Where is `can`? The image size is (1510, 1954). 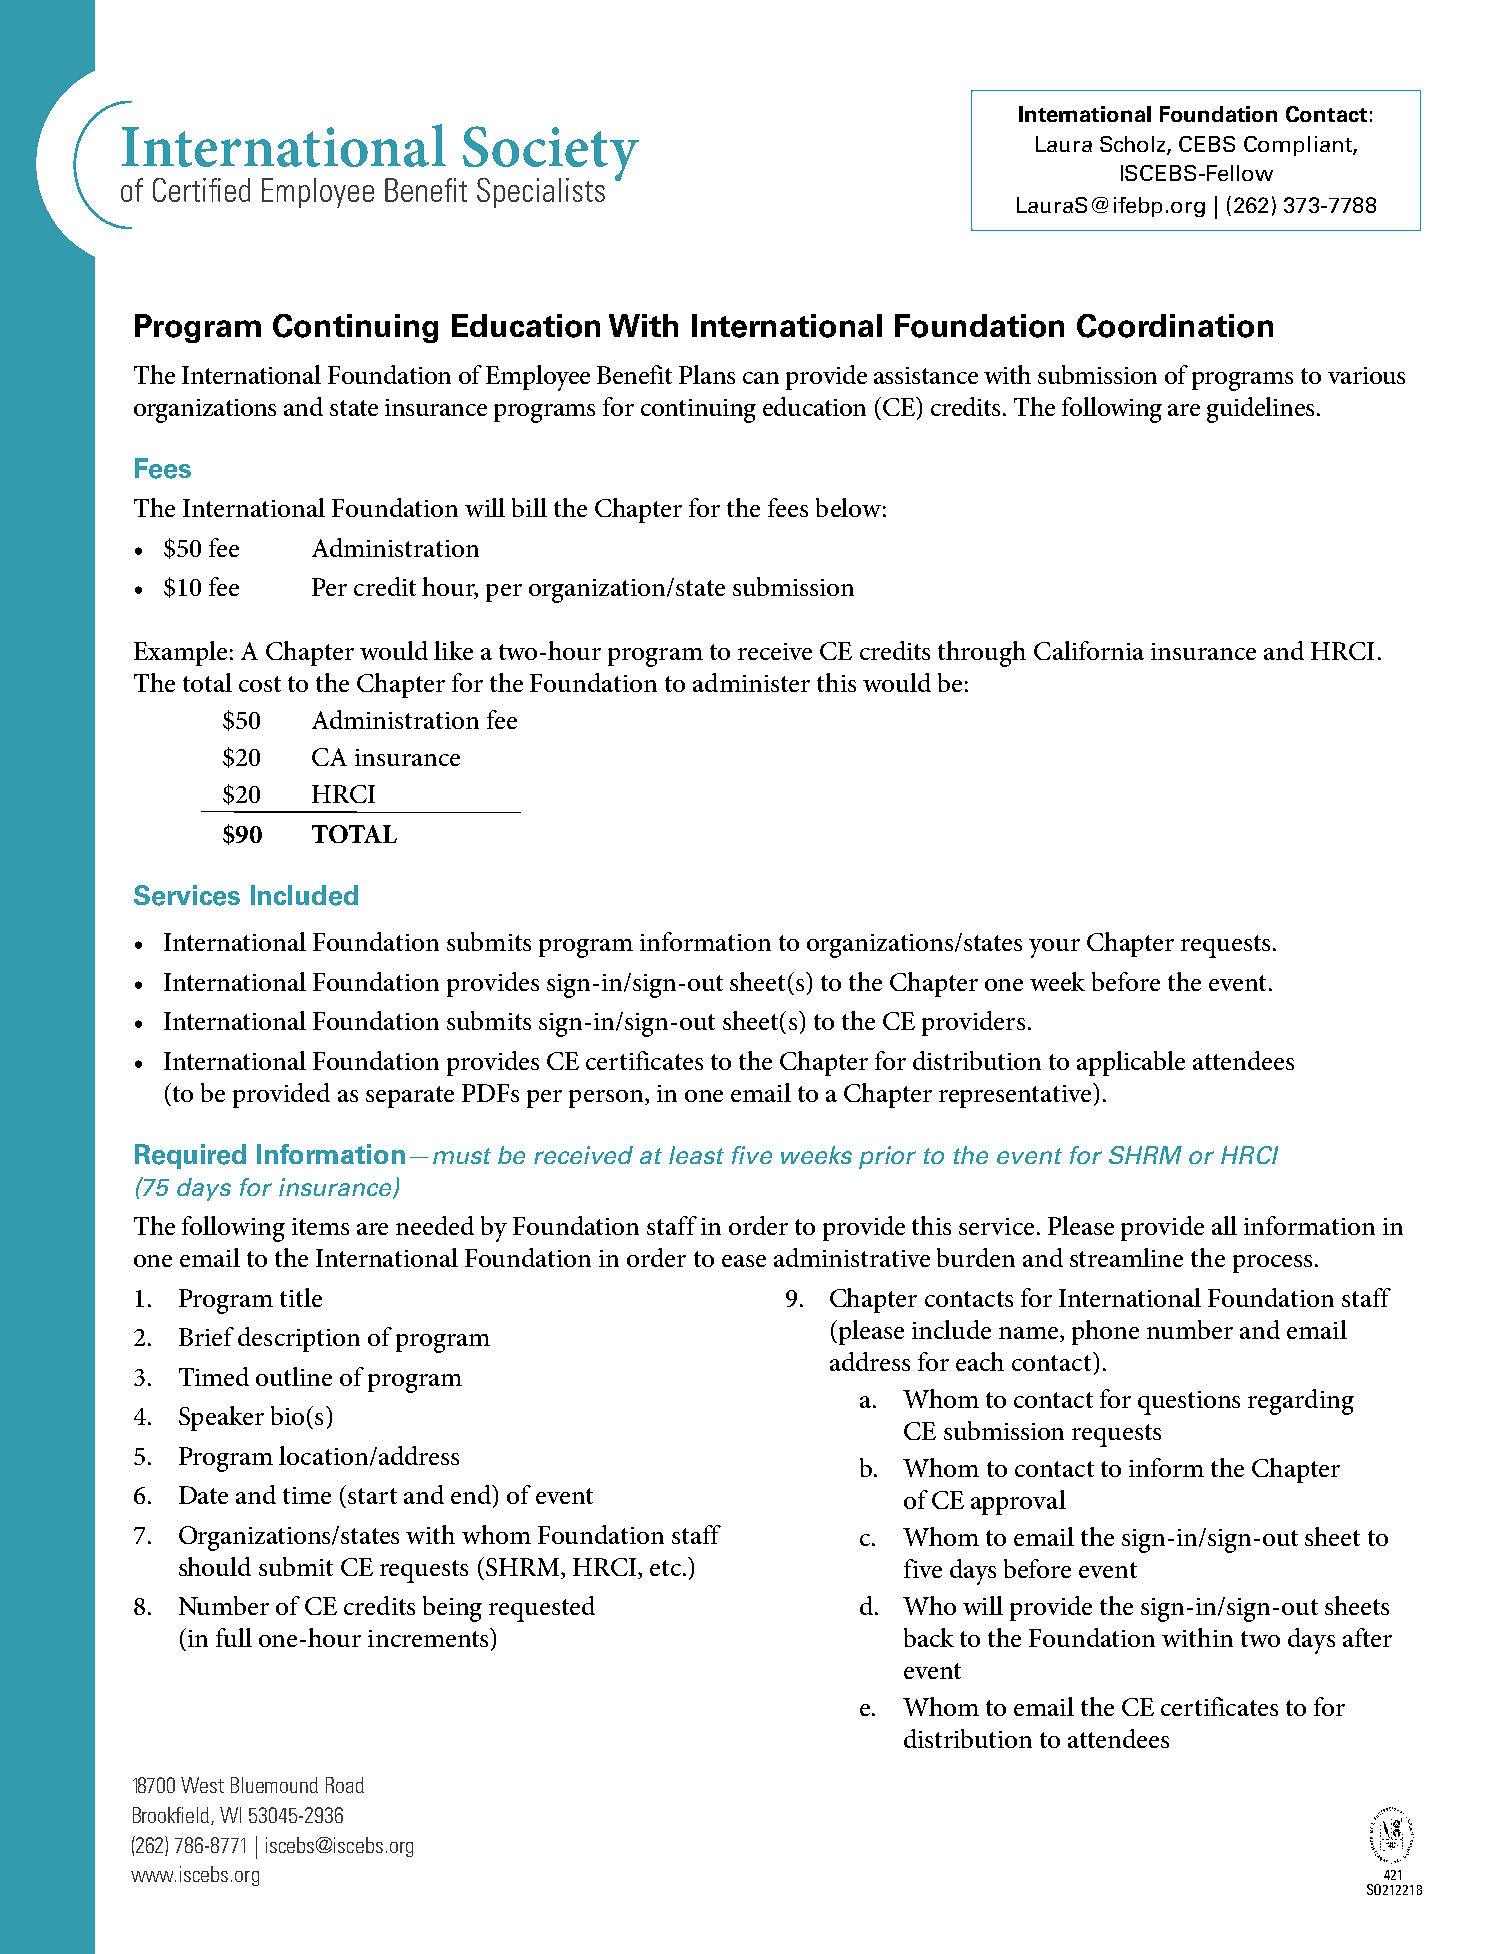 can is located at coordinates (761, 378).
